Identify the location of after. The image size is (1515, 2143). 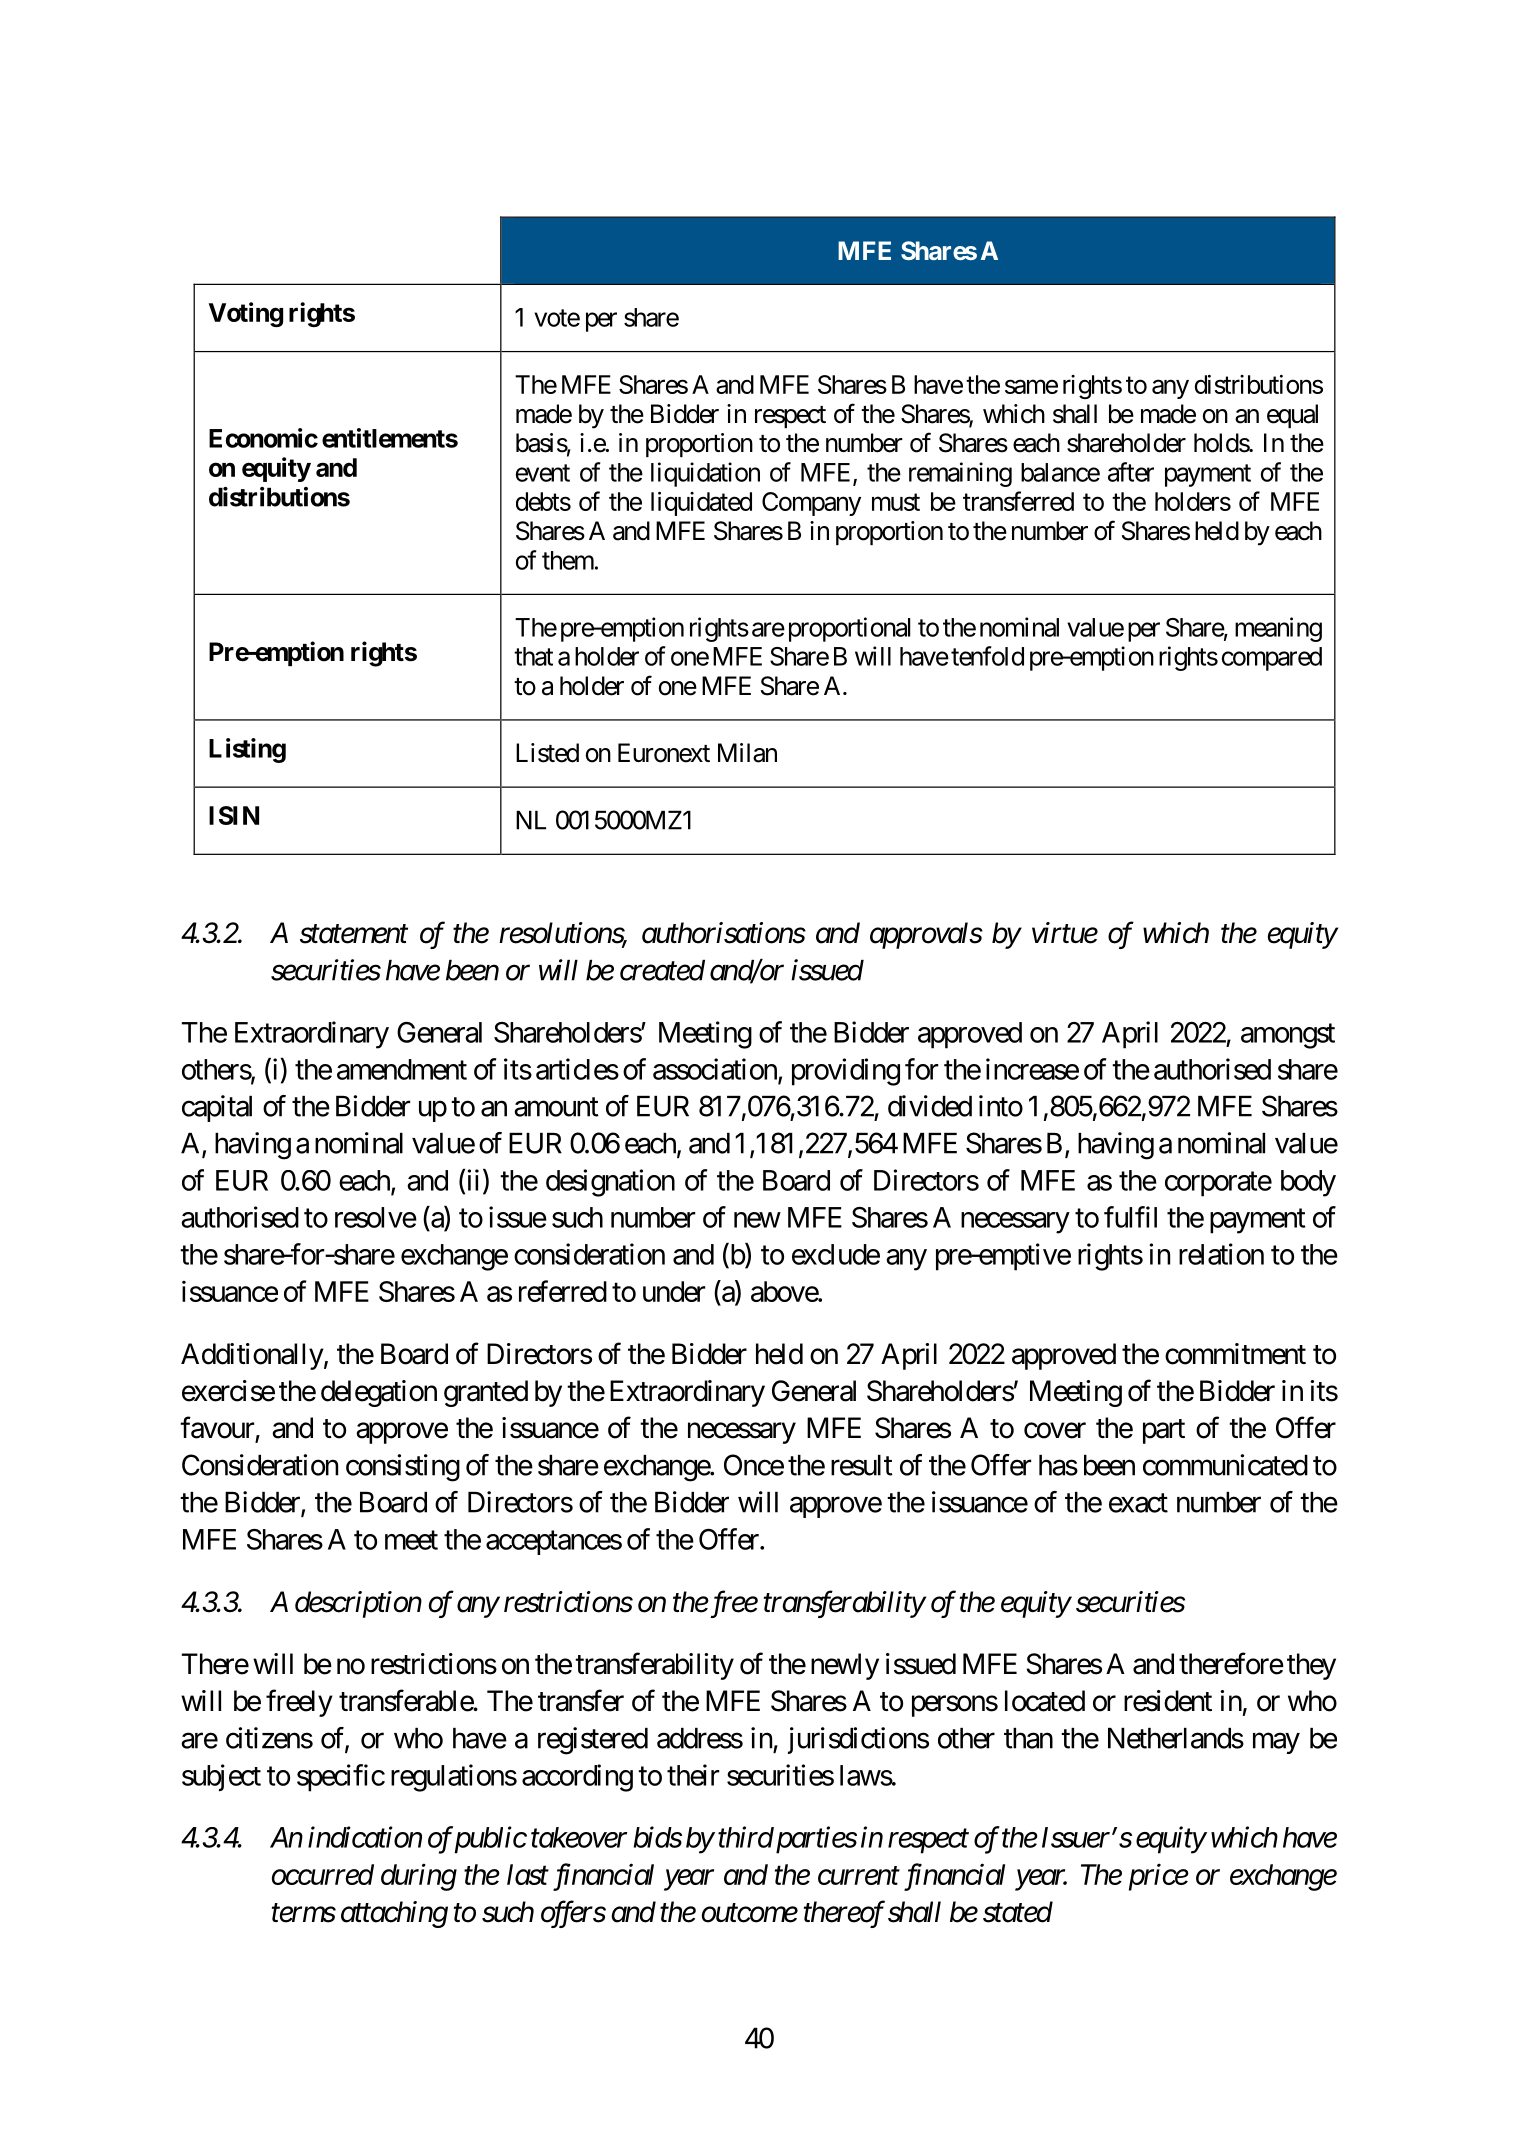
(1131, 472).
